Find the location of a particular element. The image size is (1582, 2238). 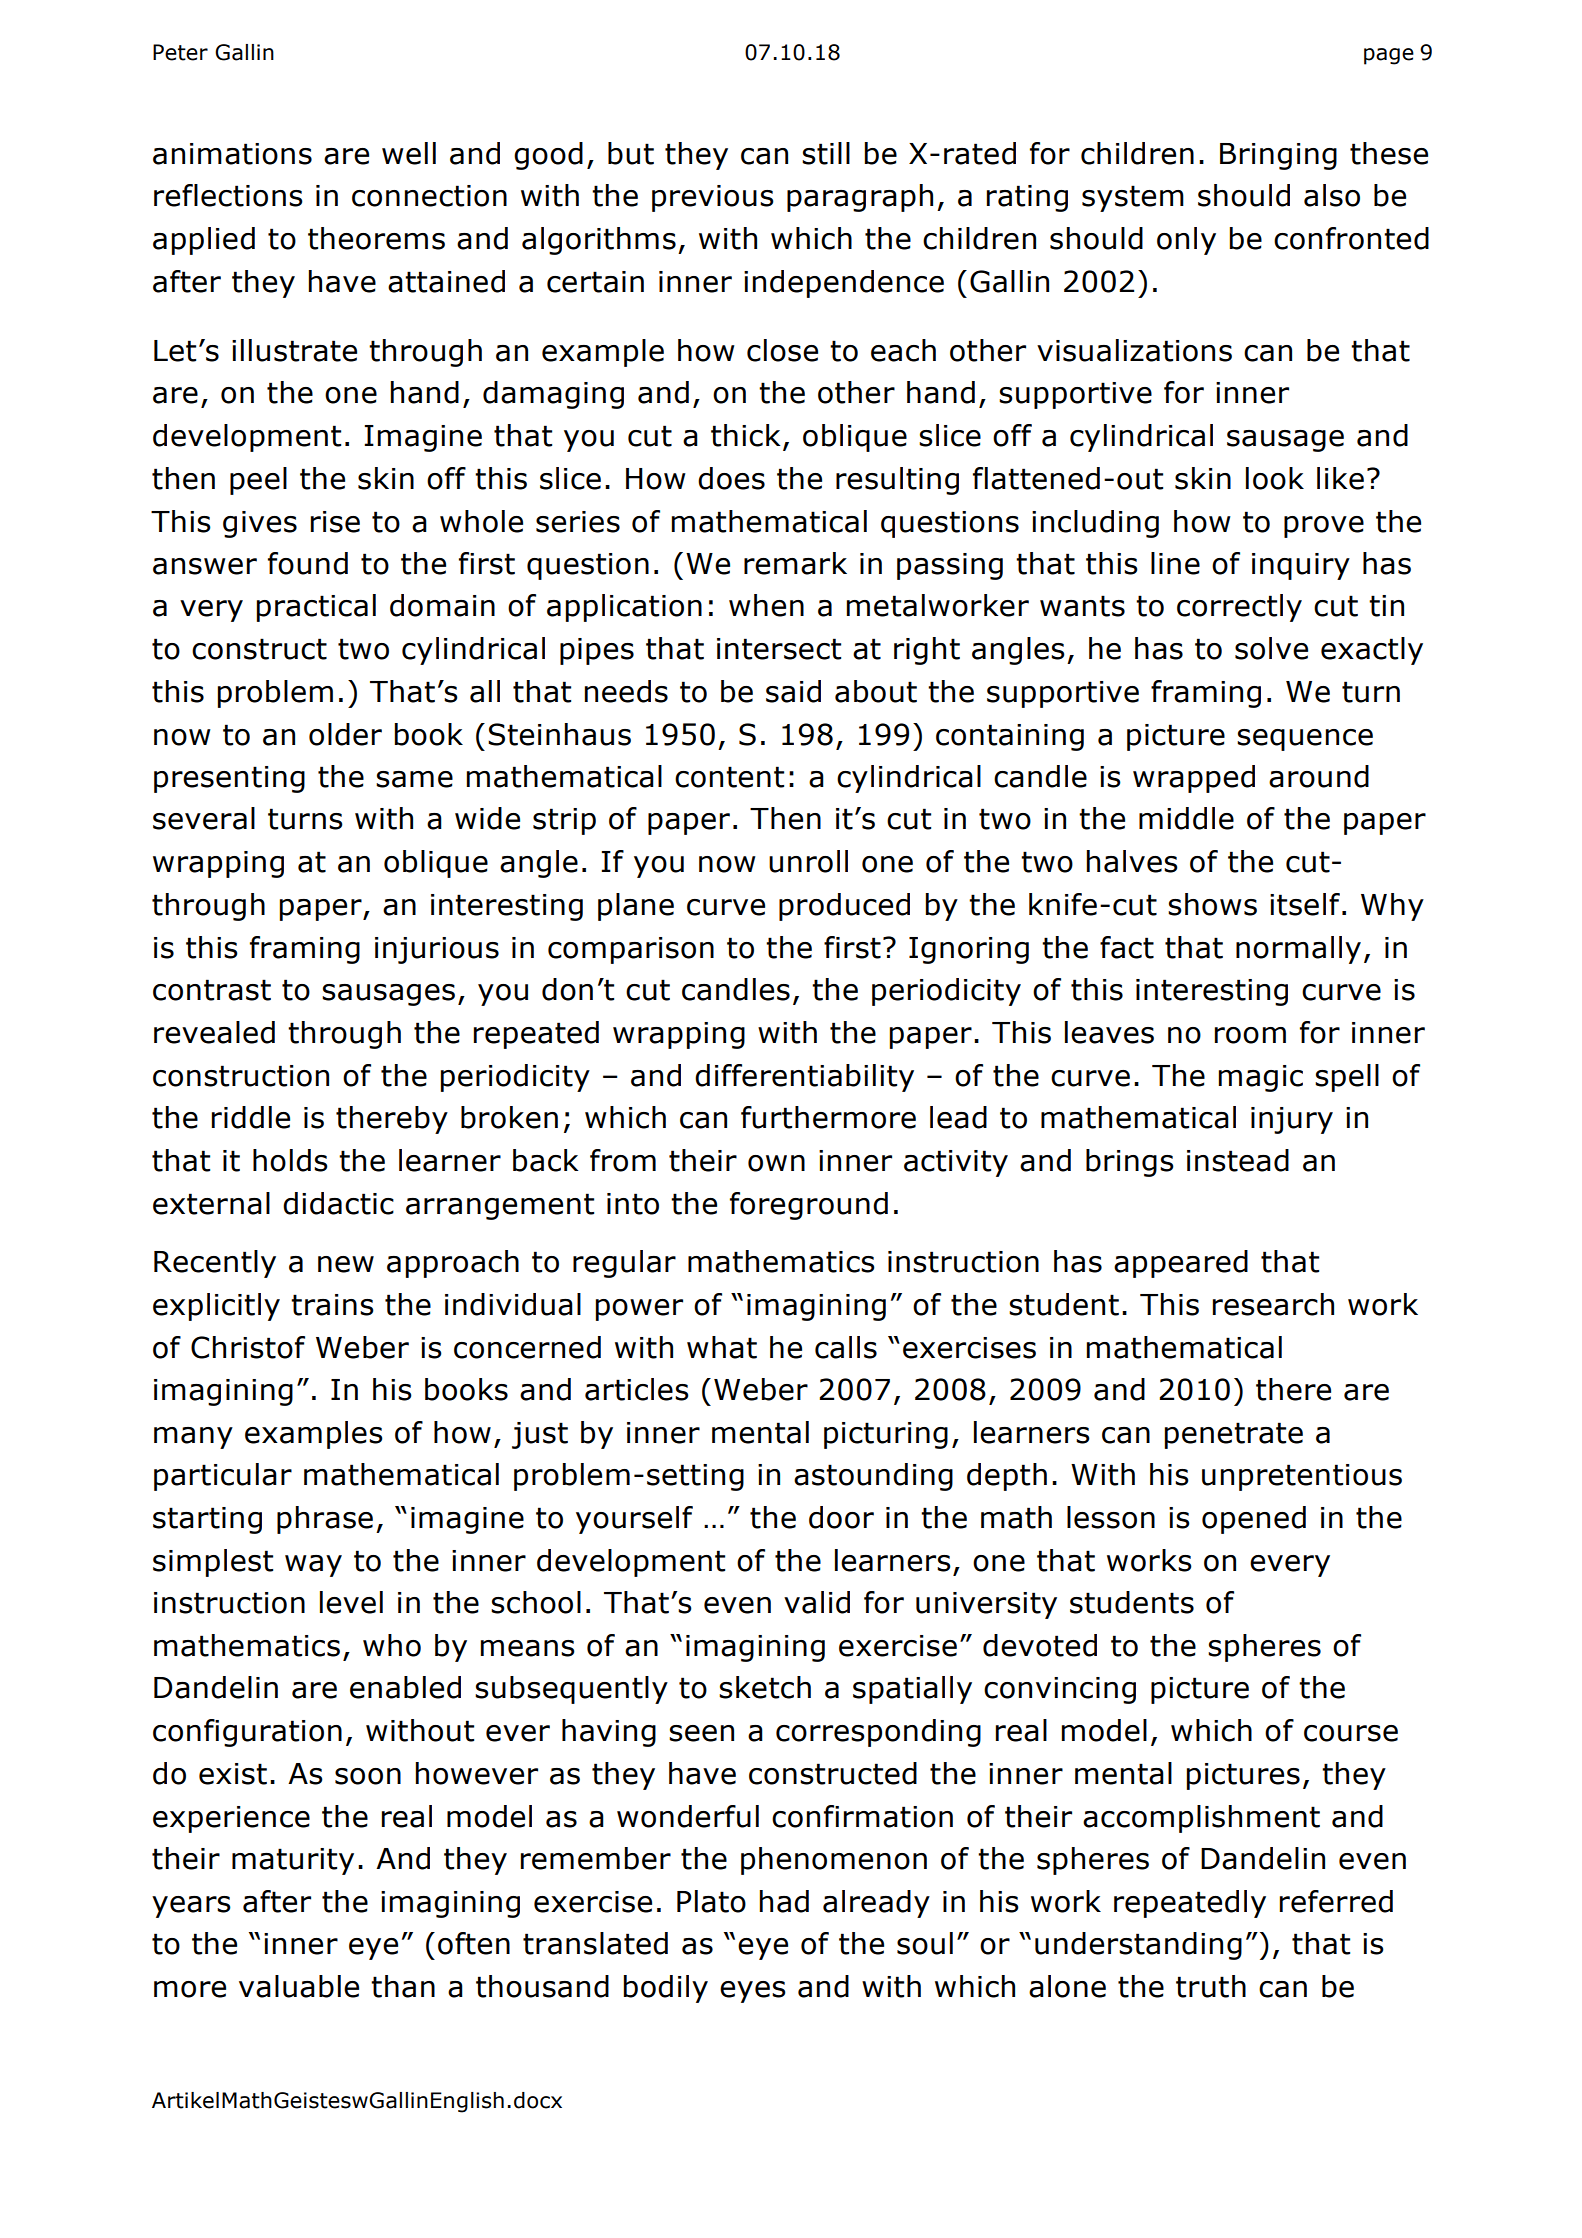

said is located at coordinates (793, 691).
